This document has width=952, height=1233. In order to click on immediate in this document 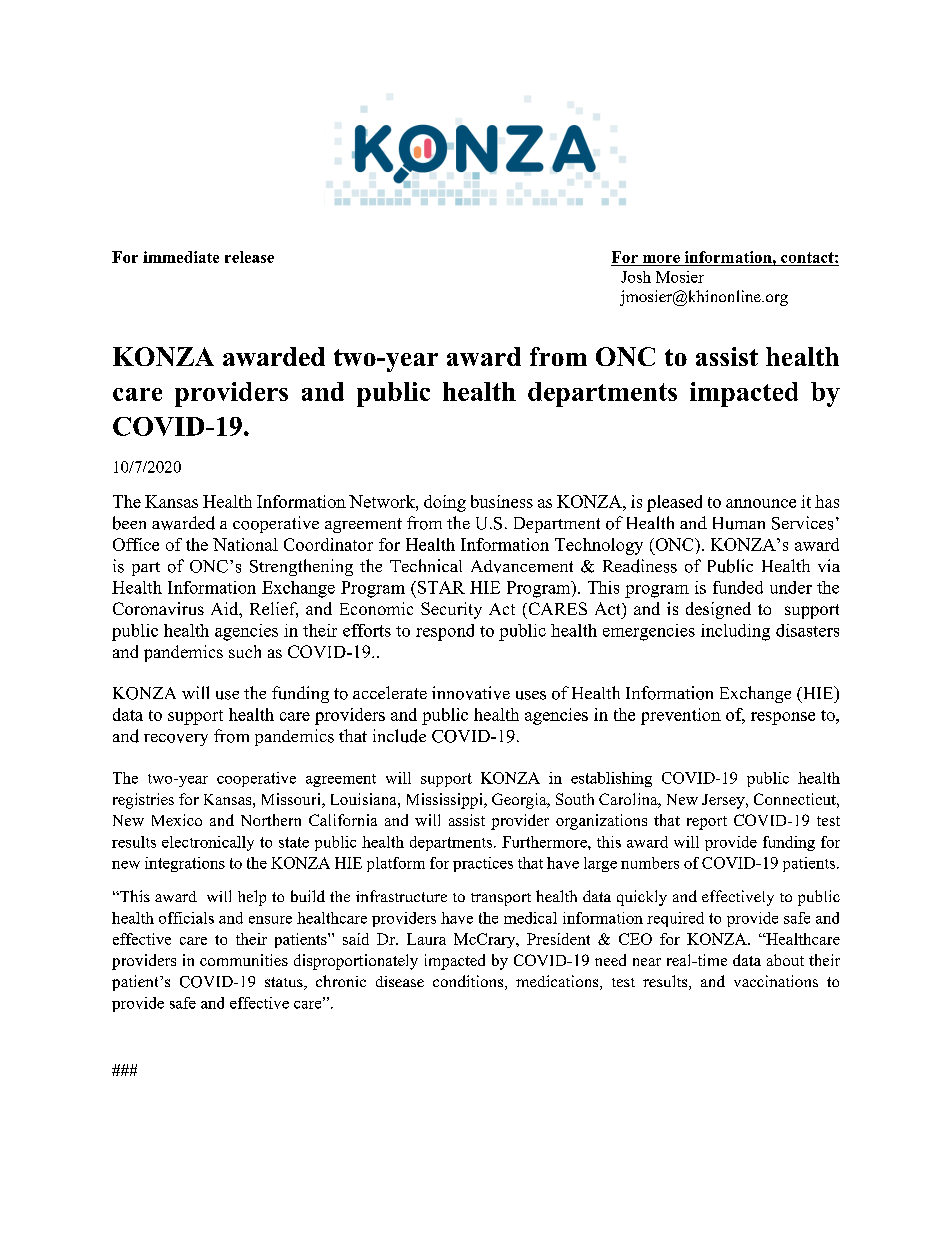, I will do `click(181, 257)`.
